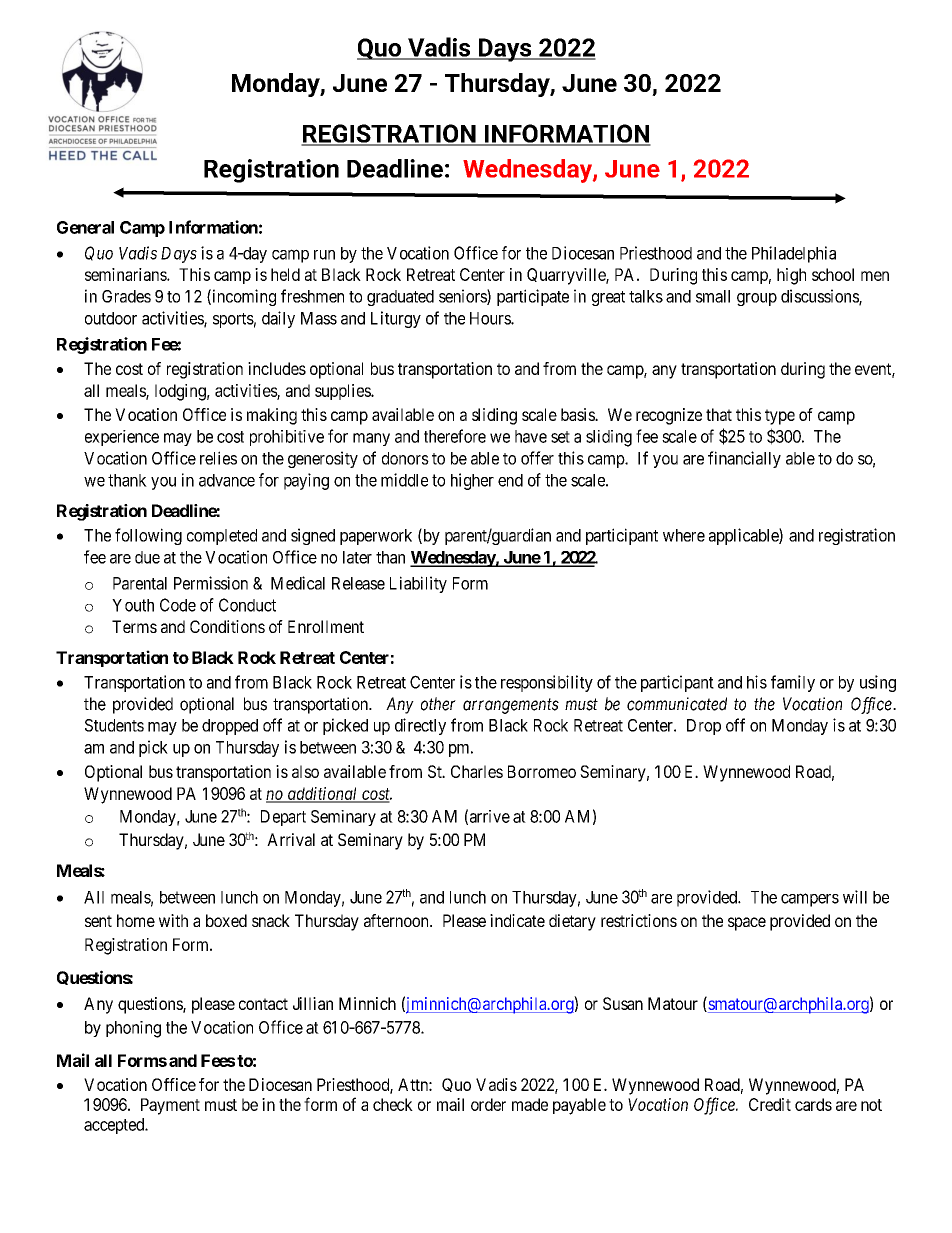 The width and height of the page is (952, 1233). What do you see at coordinates (488, 1104) in the page?
I see `order` at bounding box center [488, 1104].
